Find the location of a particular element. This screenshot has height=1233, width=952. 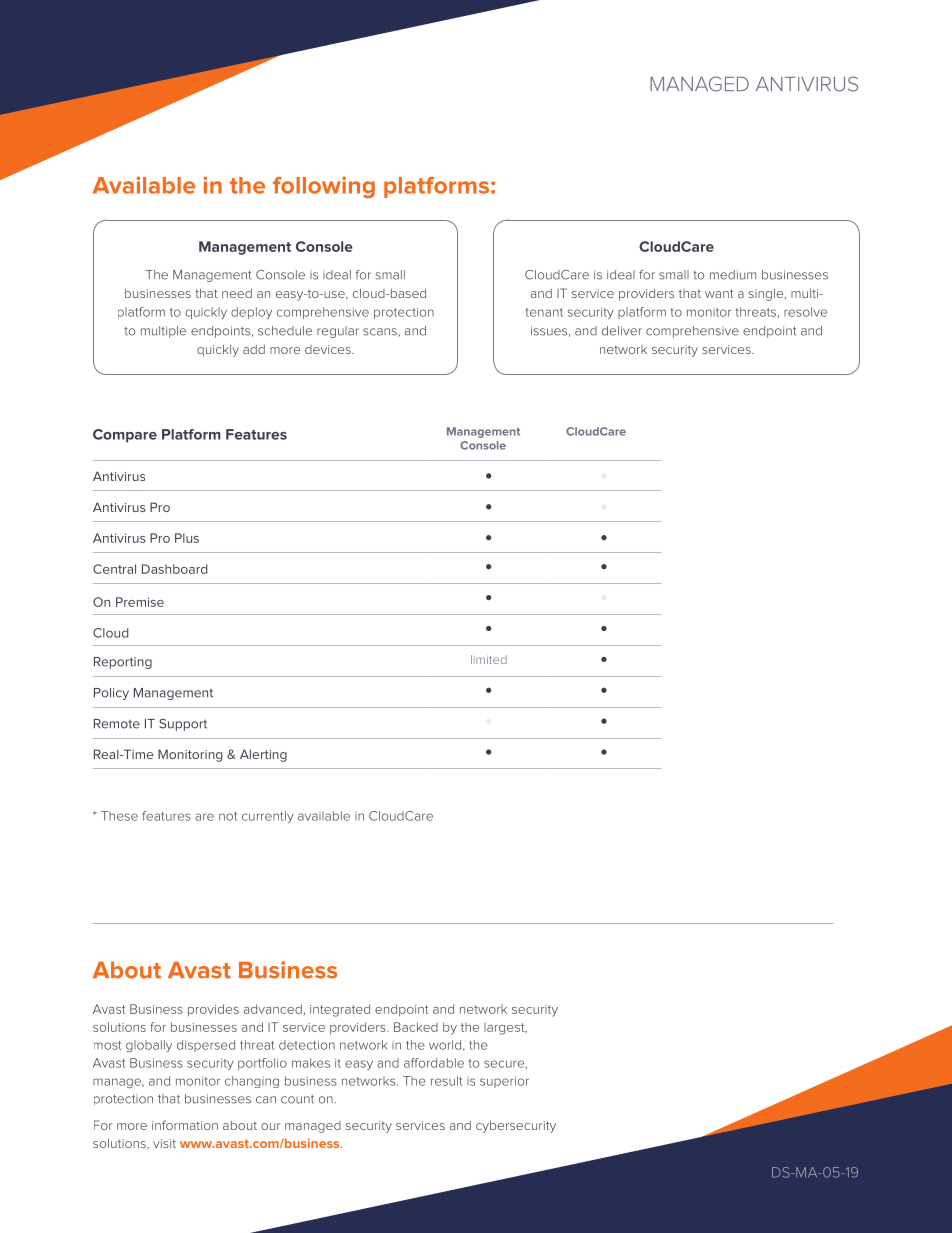

Reporting is located at coordinates (123, 663).
